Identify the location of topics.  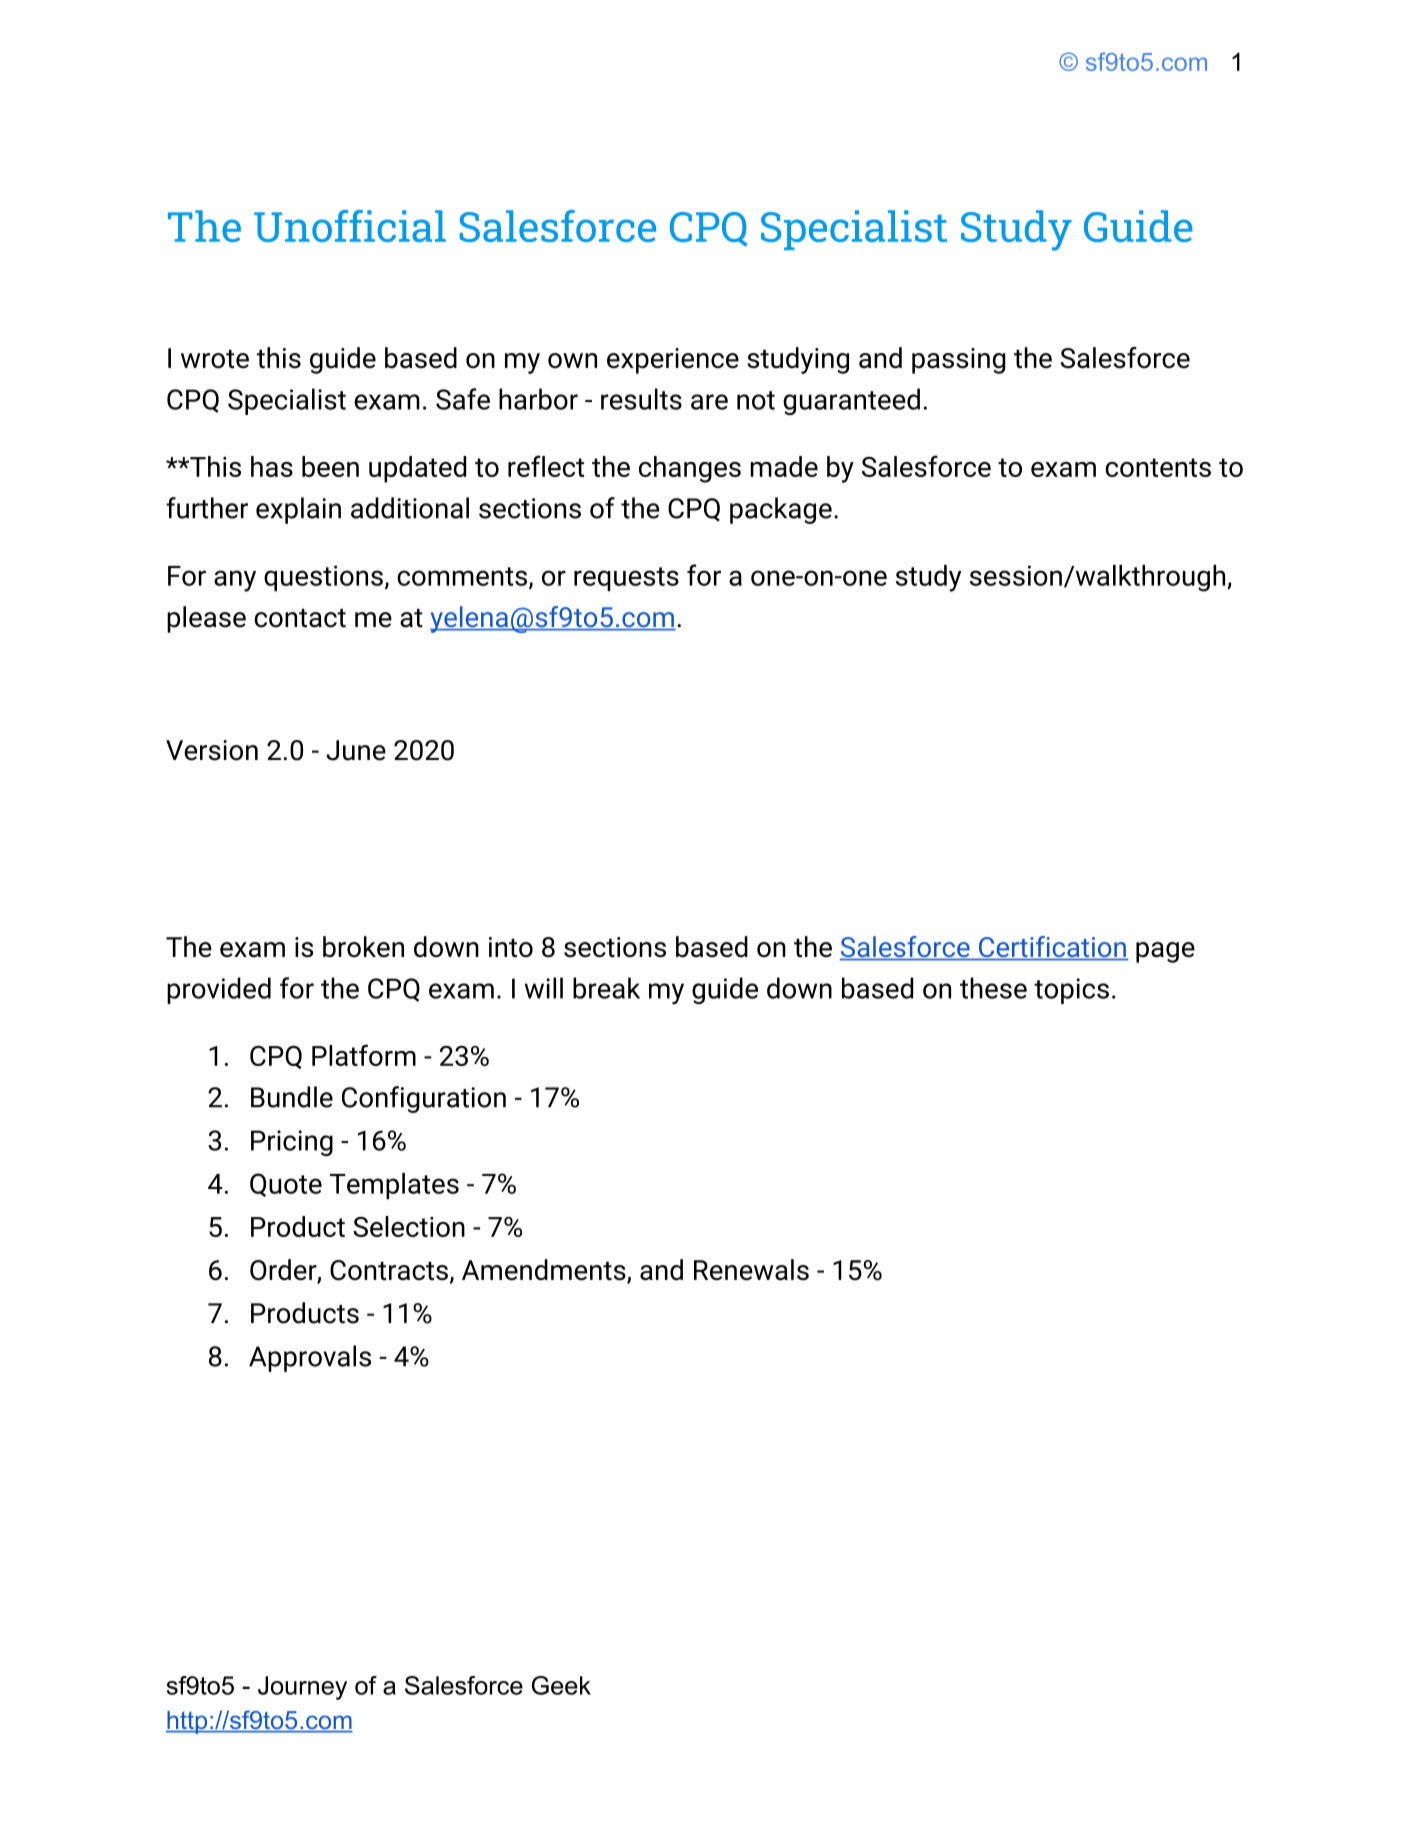
(1071, 991).
